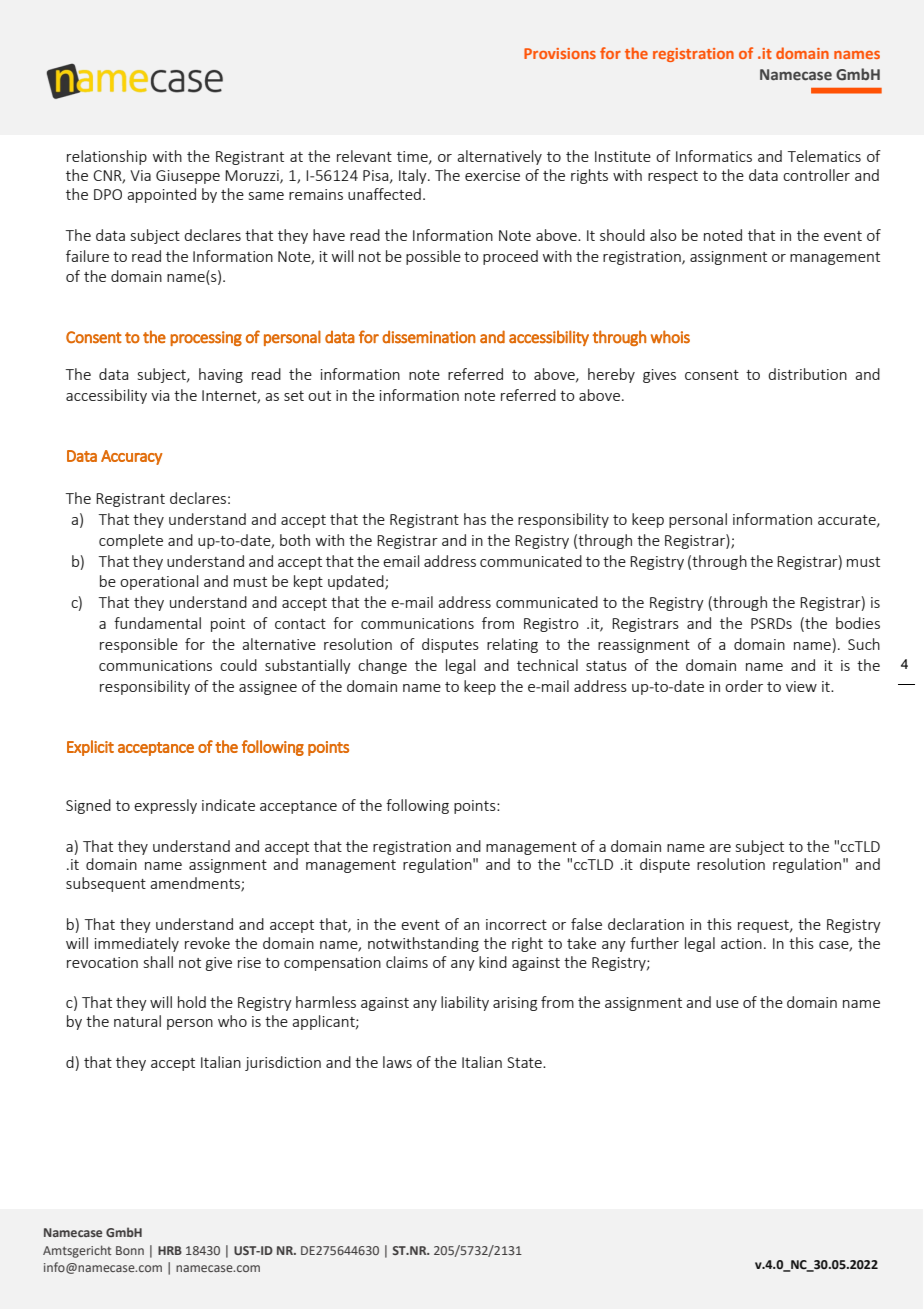 This screenshot has height=1309, width=924. I want to click on Telematics, so click(824, 156).
